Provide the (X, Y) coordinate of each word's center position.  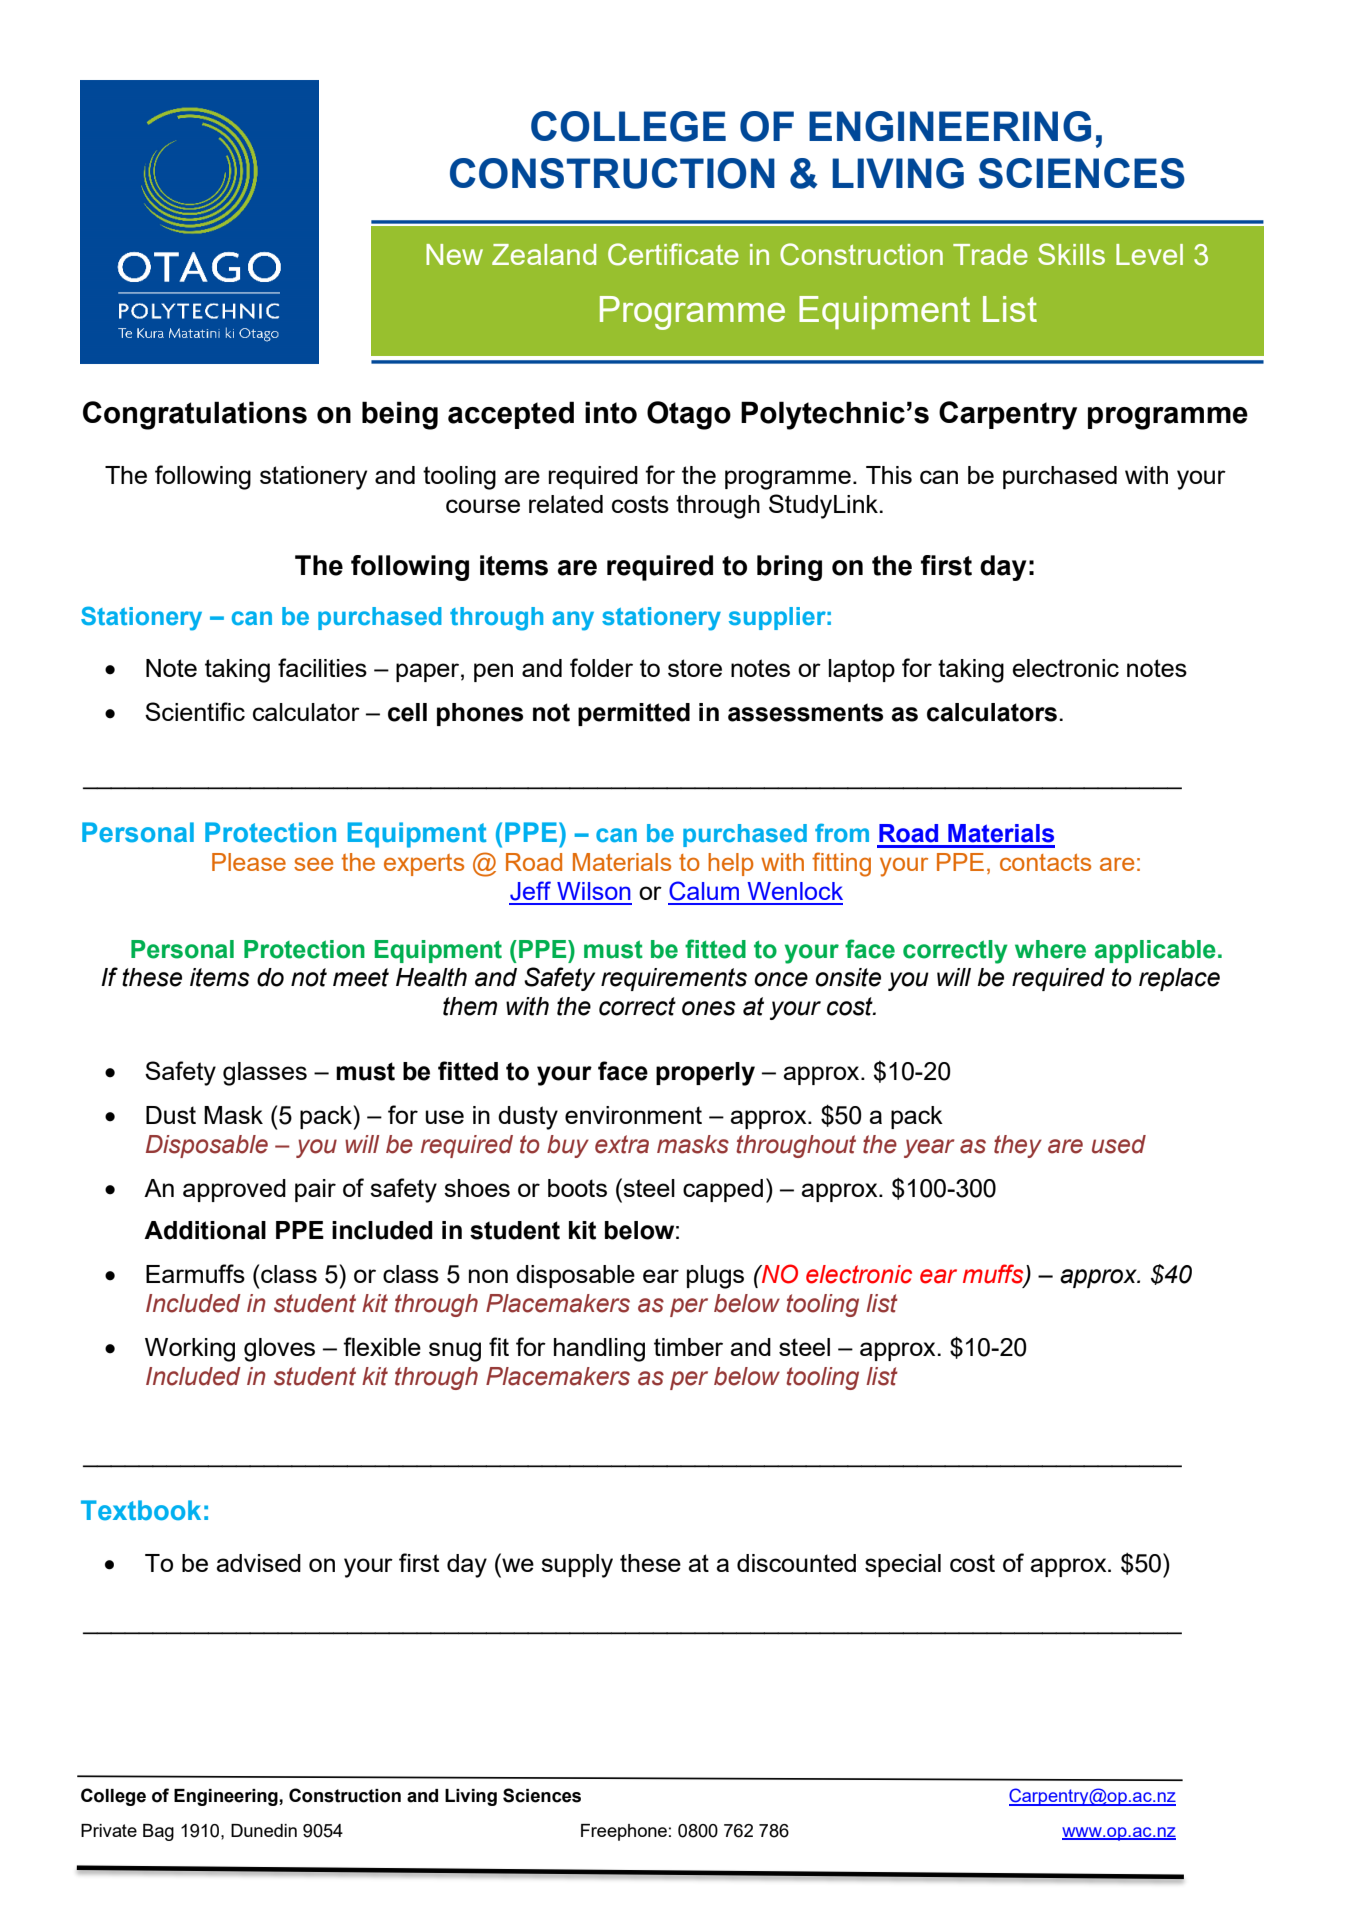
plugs (715, 1277)
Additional (205, 1230)
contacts (1045, 862)
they (1018, 1146)
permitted (634, 714)
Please (249, 862)
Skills (1071, 254)
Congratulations (195, 415)
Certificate (673, 254)
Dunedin (264, 1830)
